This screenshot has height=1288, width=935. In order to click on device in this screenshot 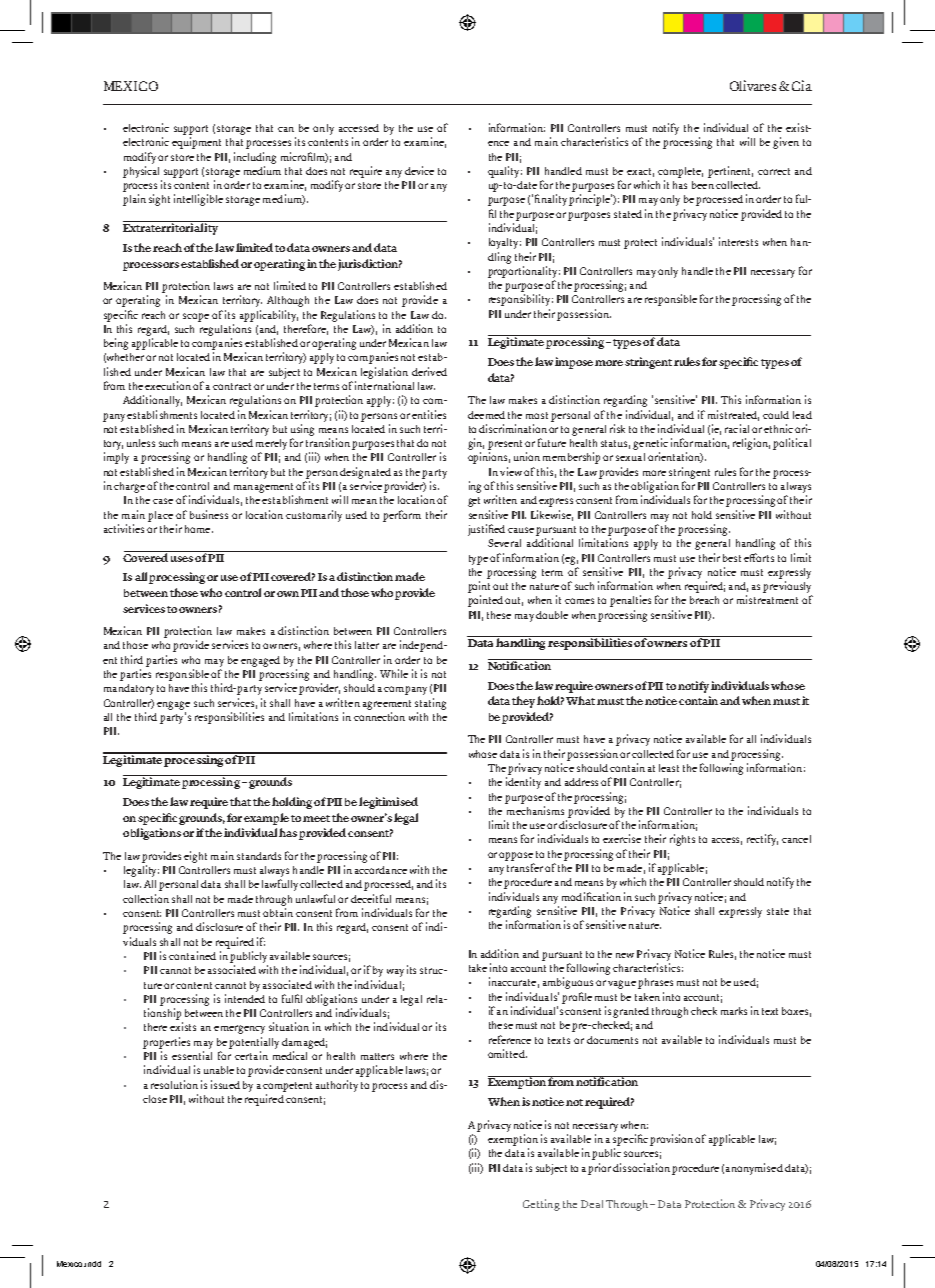, I will do `click(419, 170)`.
